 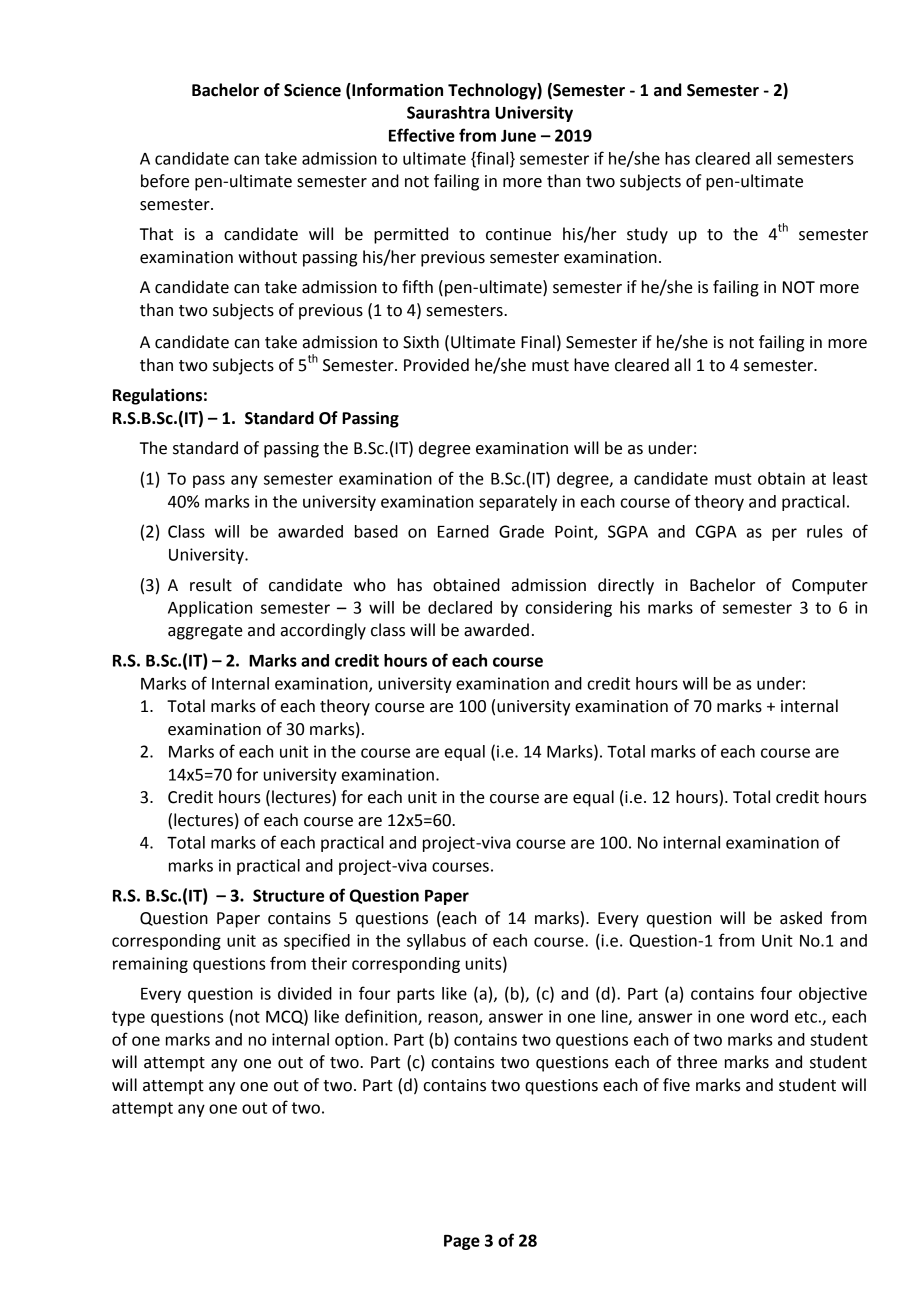 What do you see at coordinates (454, 1019) in the screenshot?
I see `reason` at bounding box center [454, 1019].
